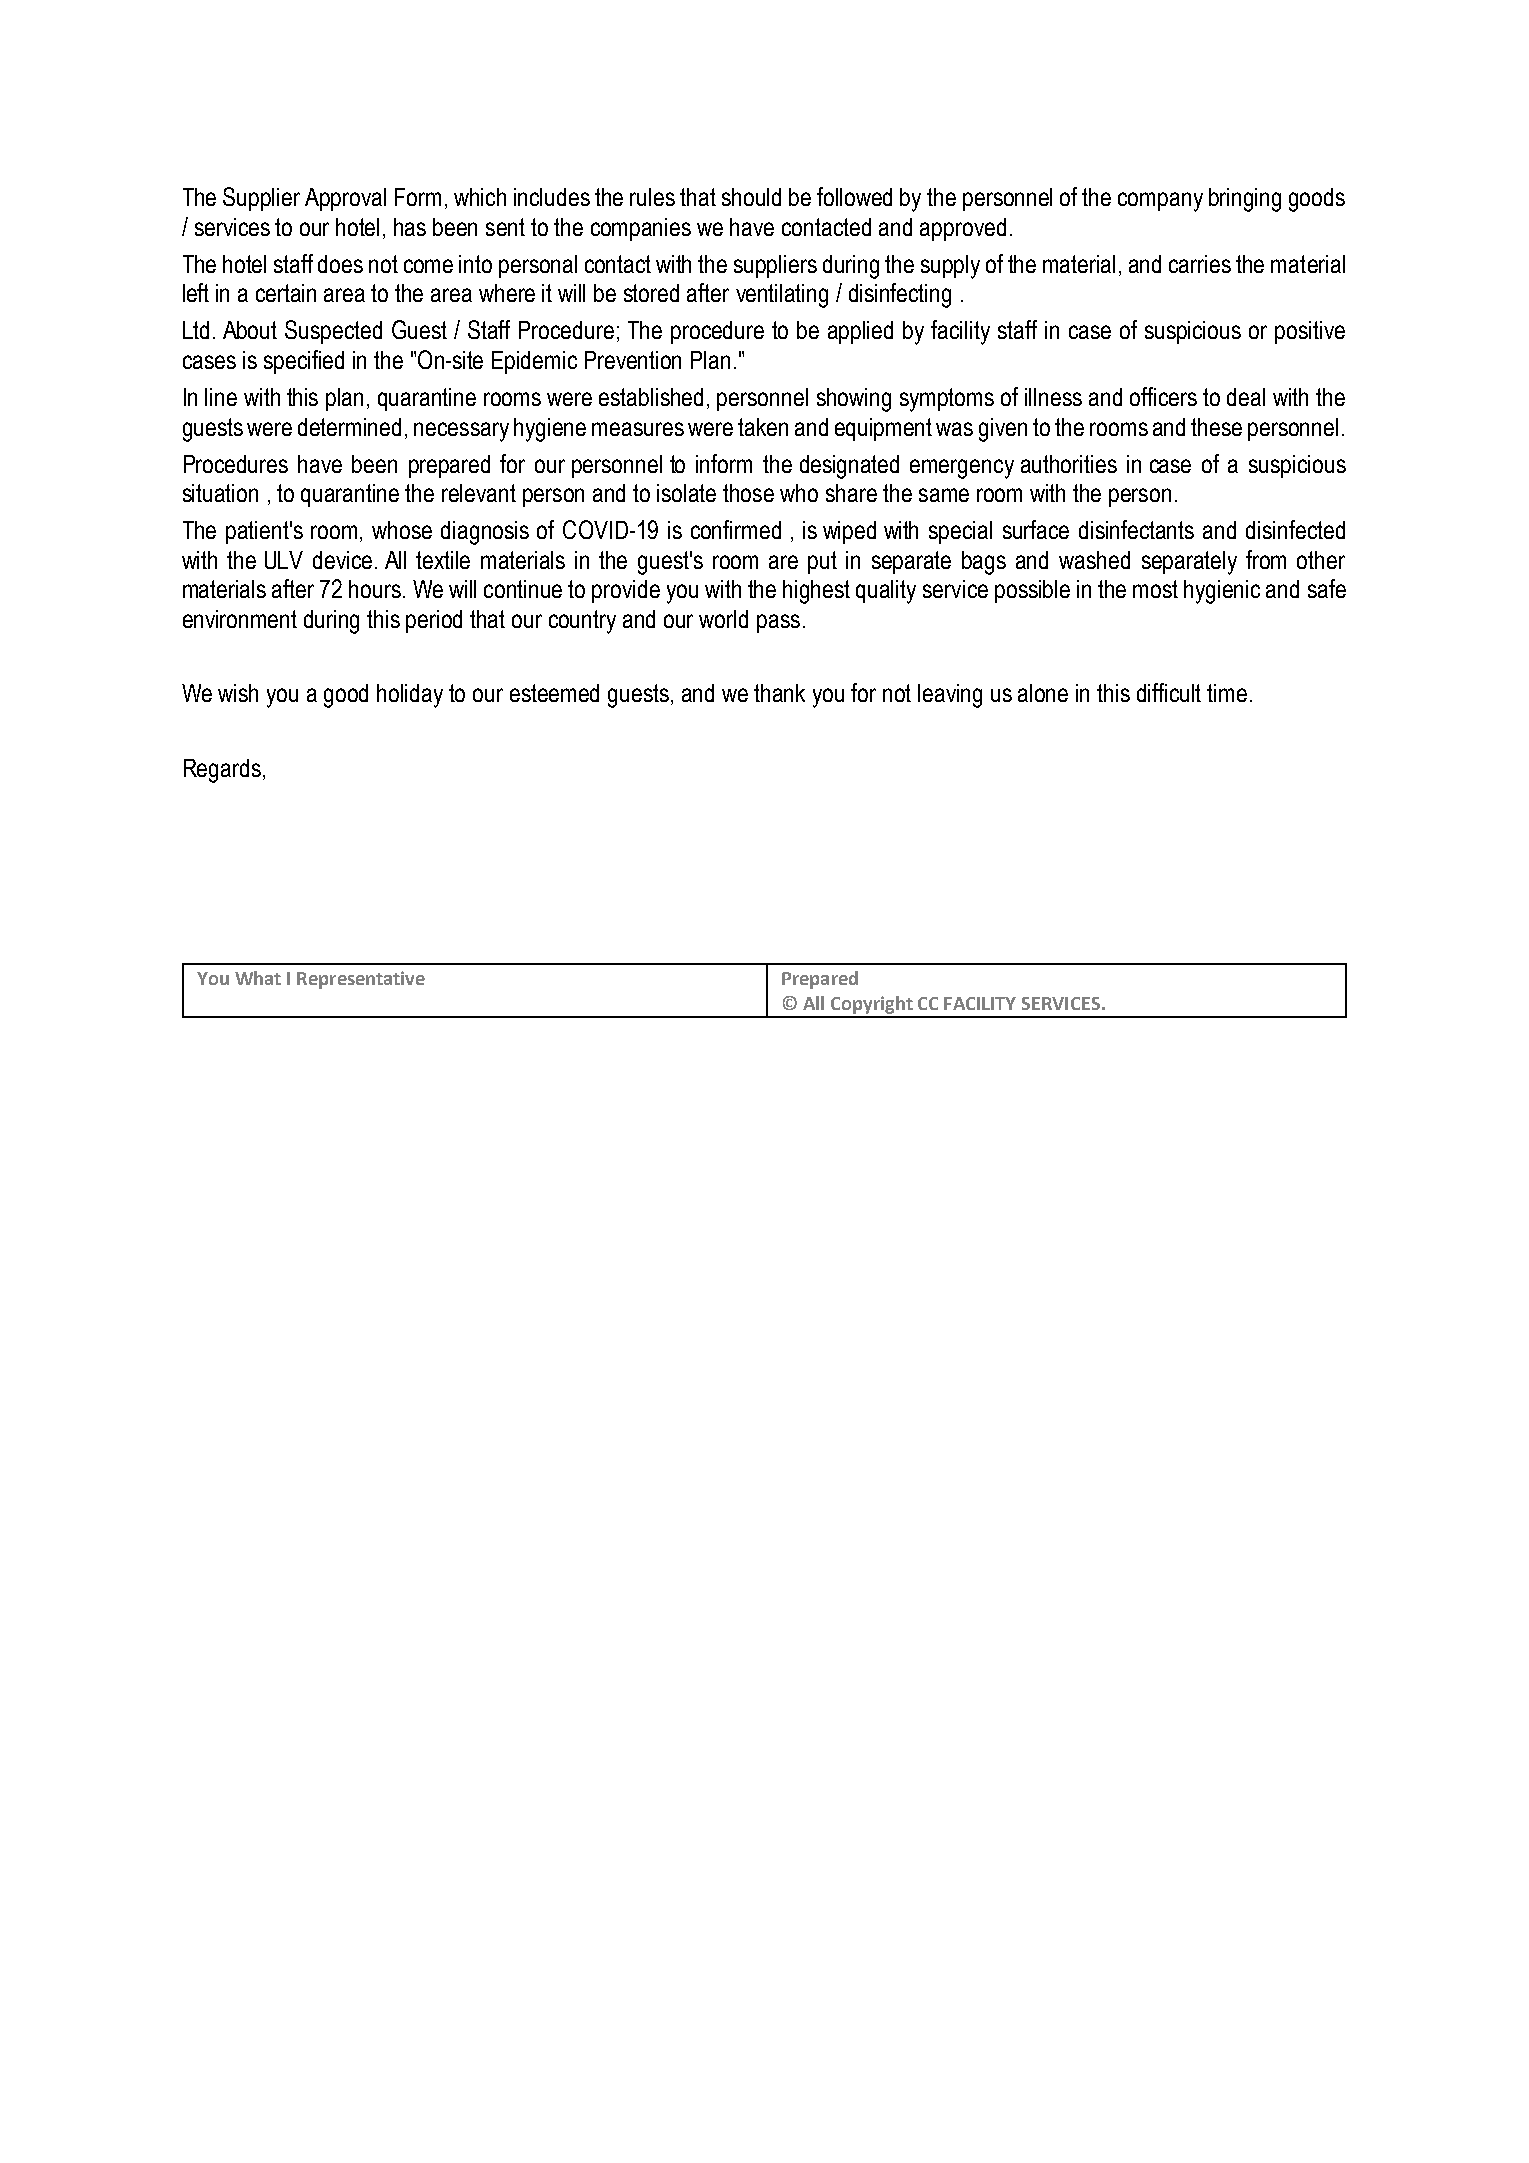 The width and height of the screenshot is (1529, 2163). What do you see at coordinates (1169, 692) in the screenshot?
I see `difficult` at bounding box center [1169, 692].
